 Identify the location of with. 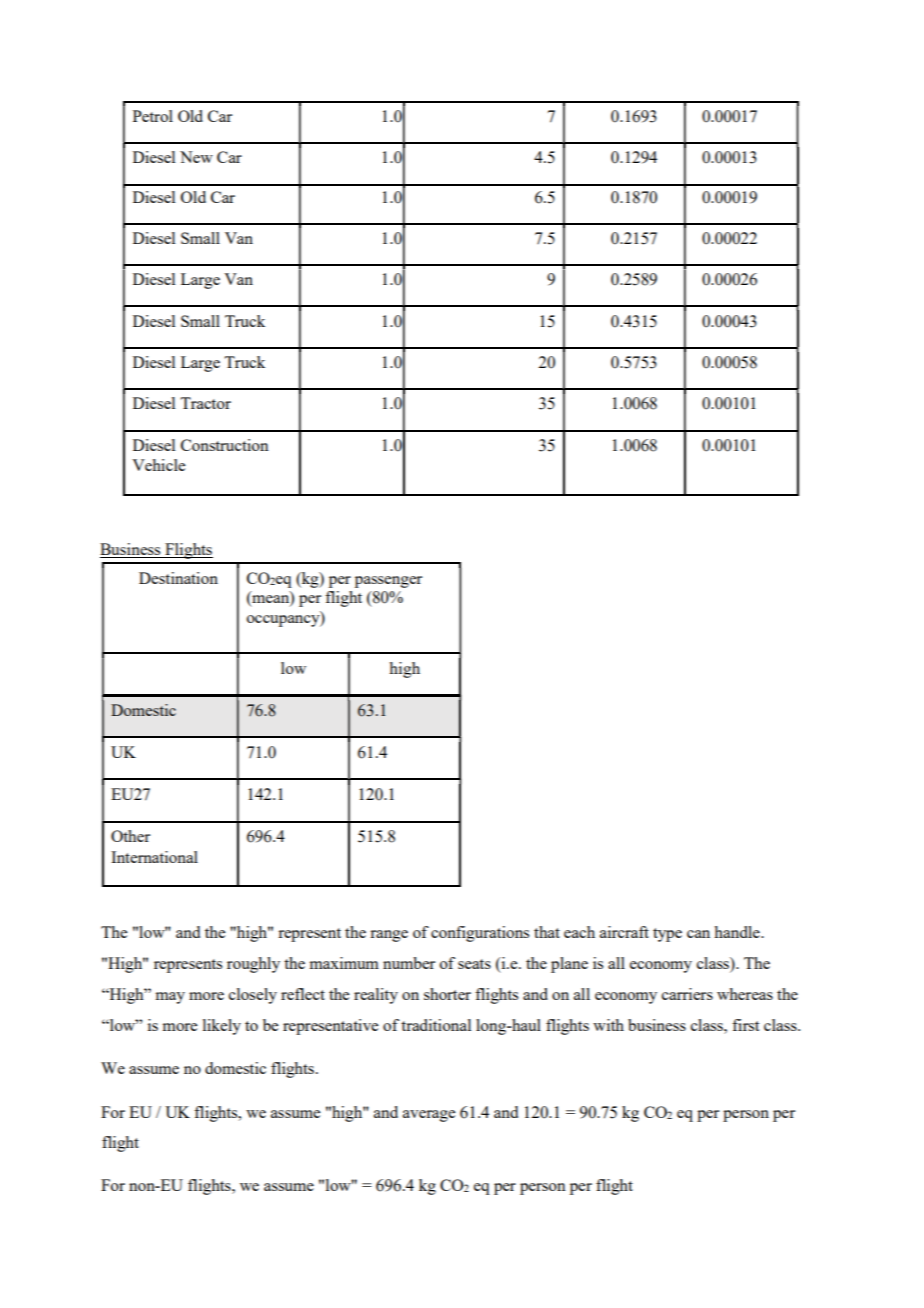
(608, 1025).
